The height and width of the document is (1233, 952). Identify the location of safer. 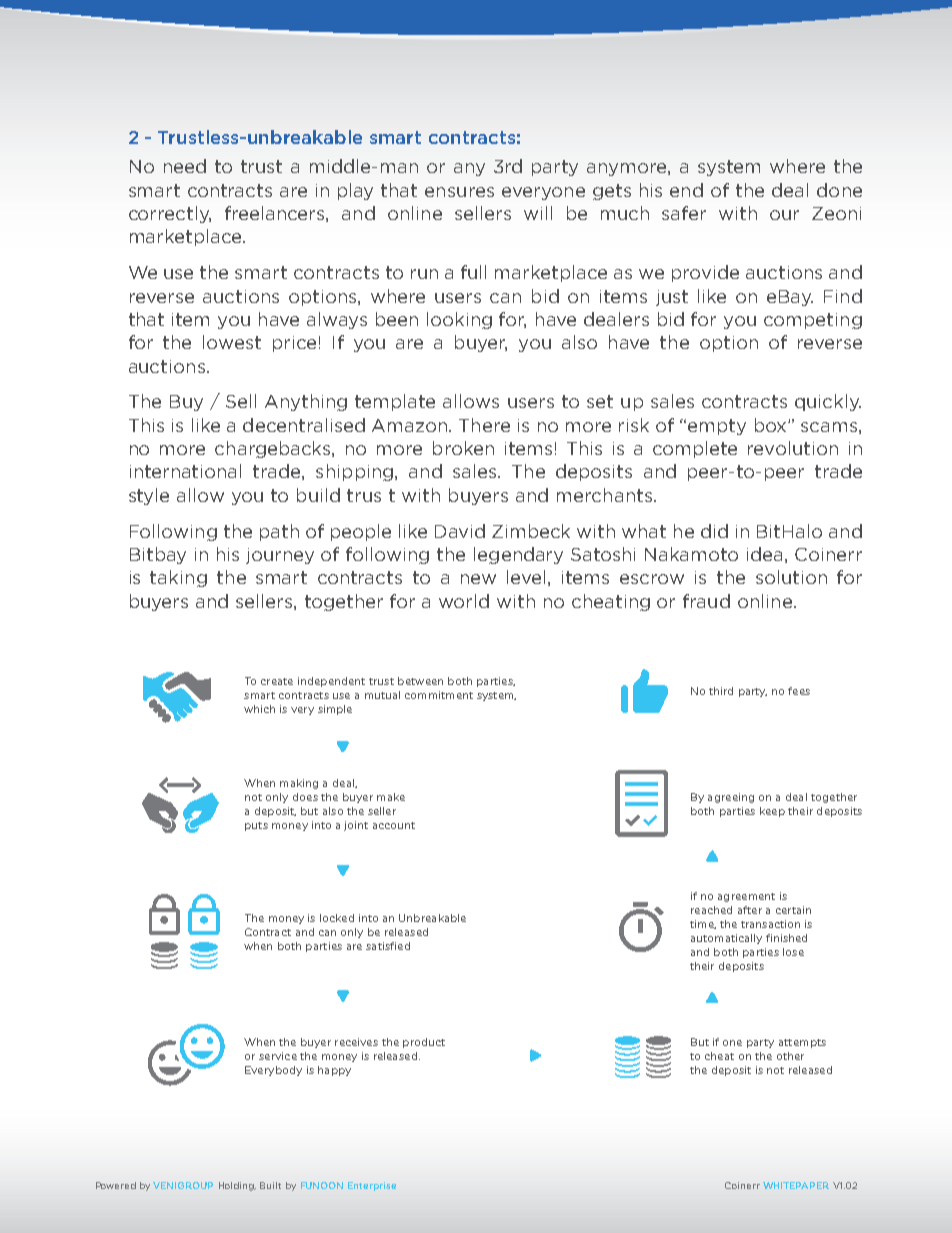
(684, 213).
